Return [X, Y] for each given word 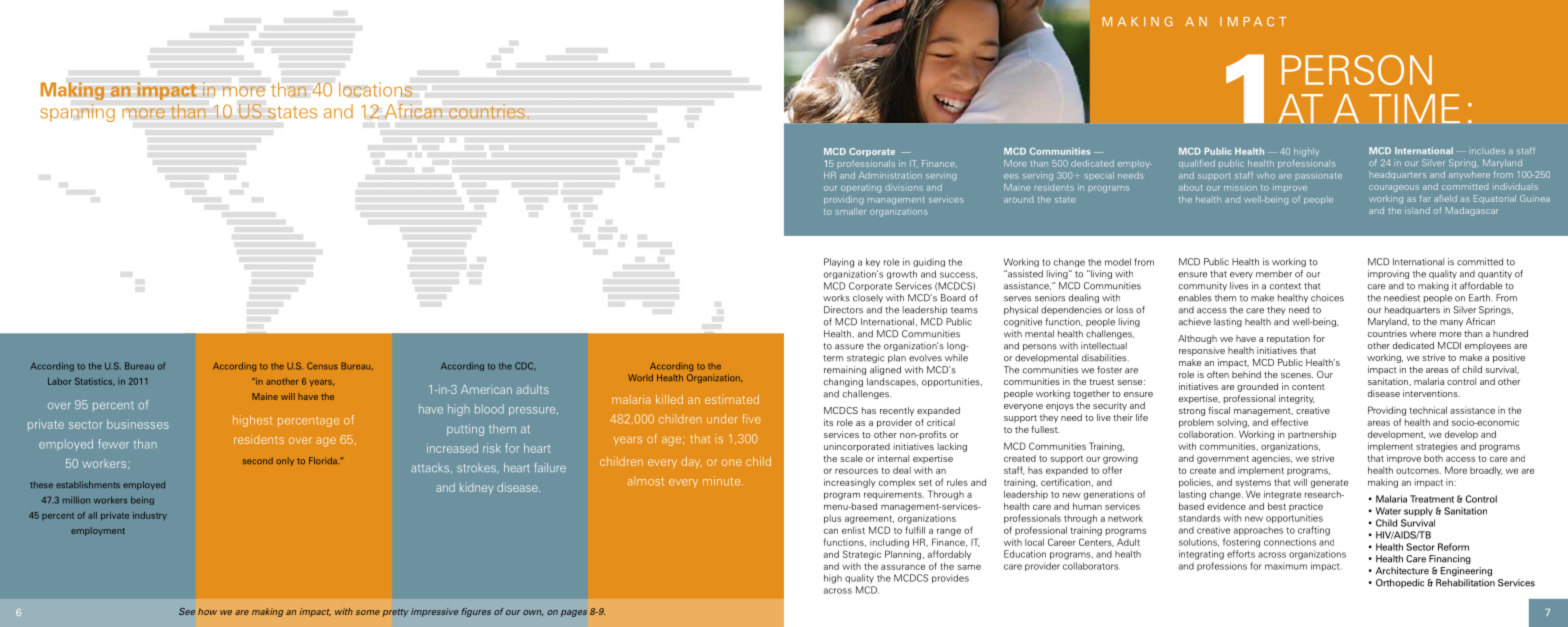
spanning [77, 113]
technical [1428, 410]
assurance [903, 567]
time [1415, 108]
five [751, 419]
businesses [138, 424]
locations [375, 89]
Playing [839, 263]
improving [1388, 274]
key [873, 262]
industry [150, 516]
